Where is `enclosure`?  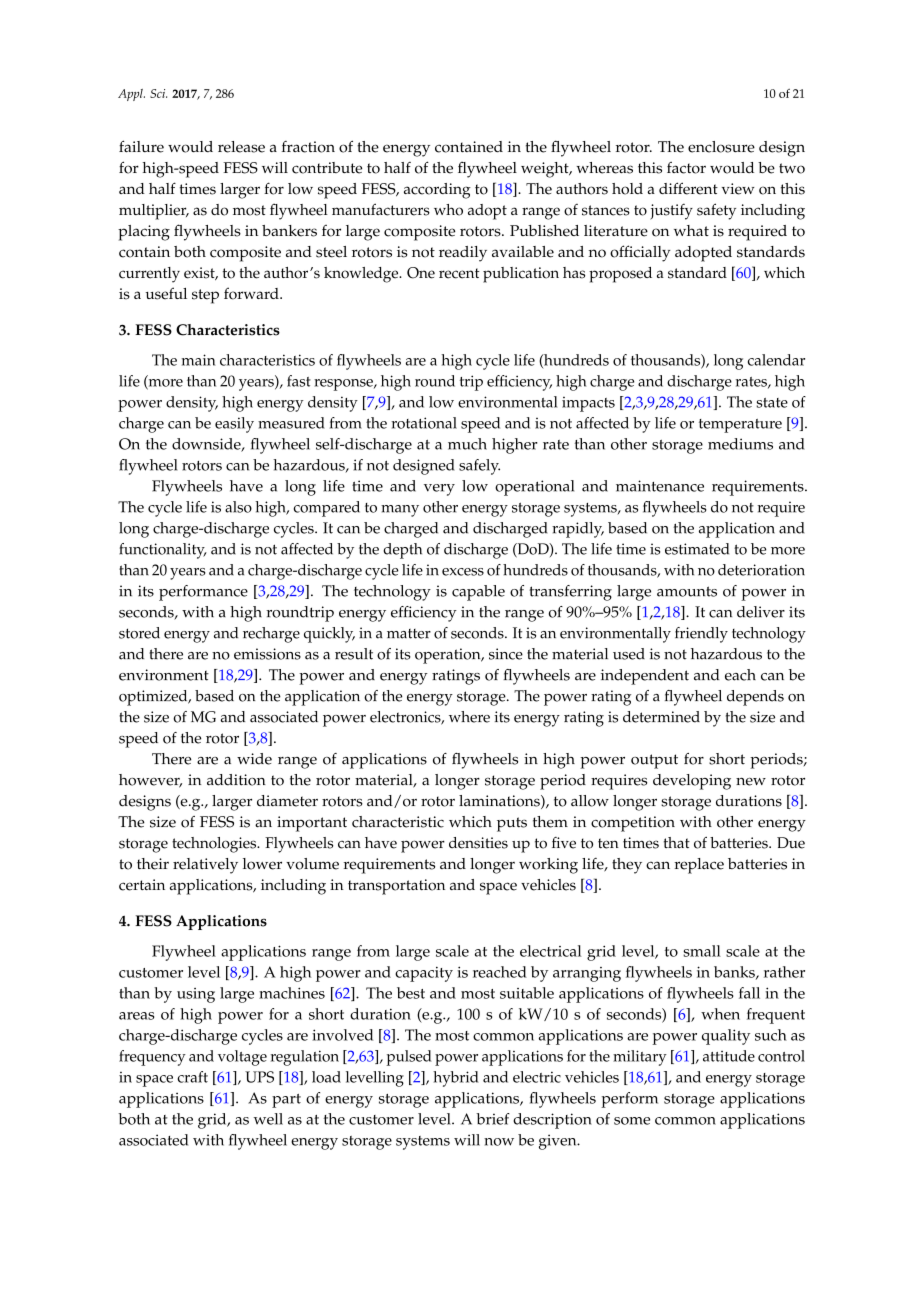 enclosure is located at coordinates (721, 147).
